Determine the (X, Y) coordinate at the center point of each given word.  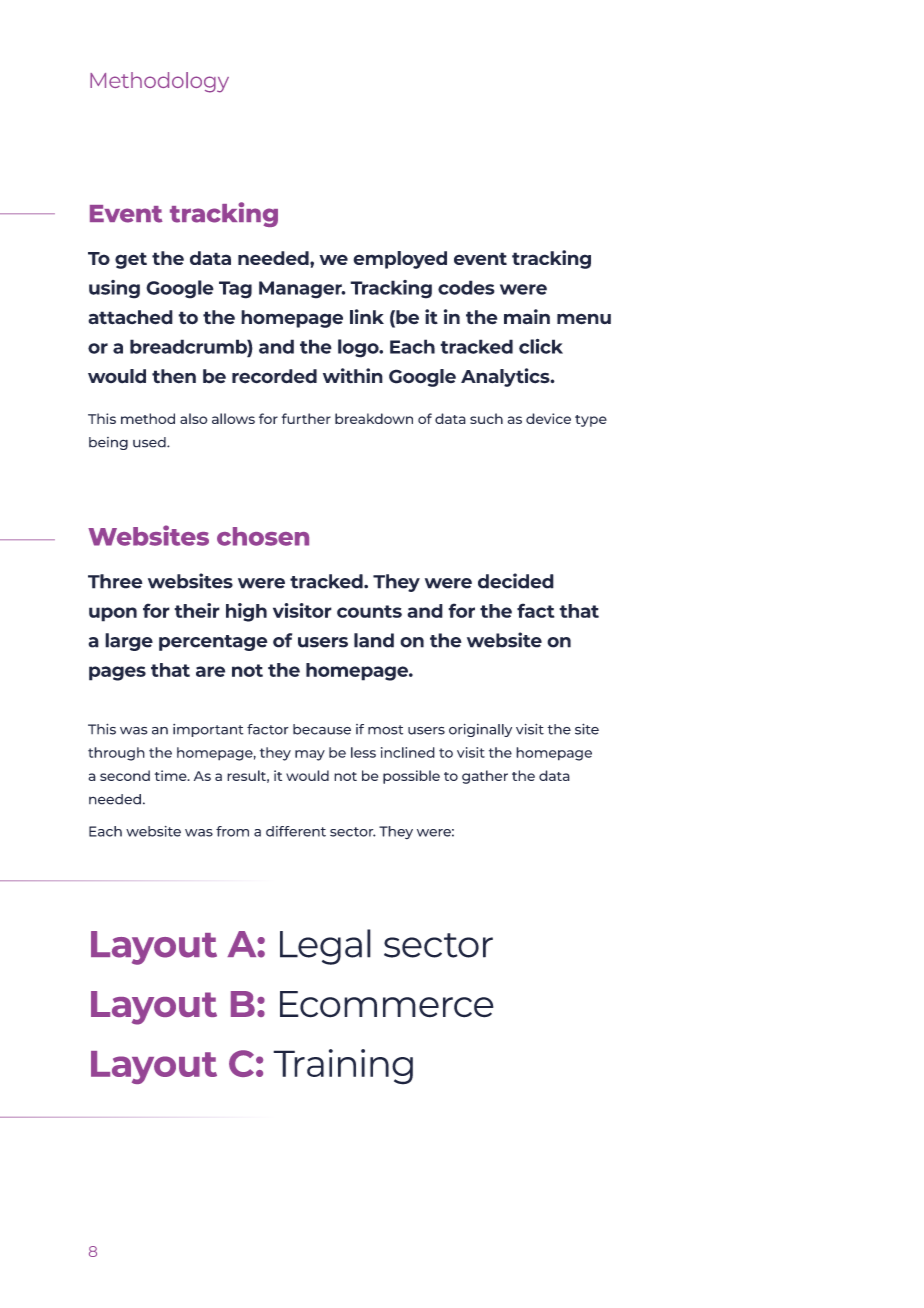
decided (516, 581)
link (367, 316)
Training (343, 1067)
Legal (325, 947)
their (197, 610)
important (208, 730)
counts (369, 611)
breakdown (374, 418)
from (232, 831)
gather (485, 777)
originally (480, 730)
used (150, 442)
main (527, 317)
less (363, 752)
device (548, 418)
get (131, 260)
